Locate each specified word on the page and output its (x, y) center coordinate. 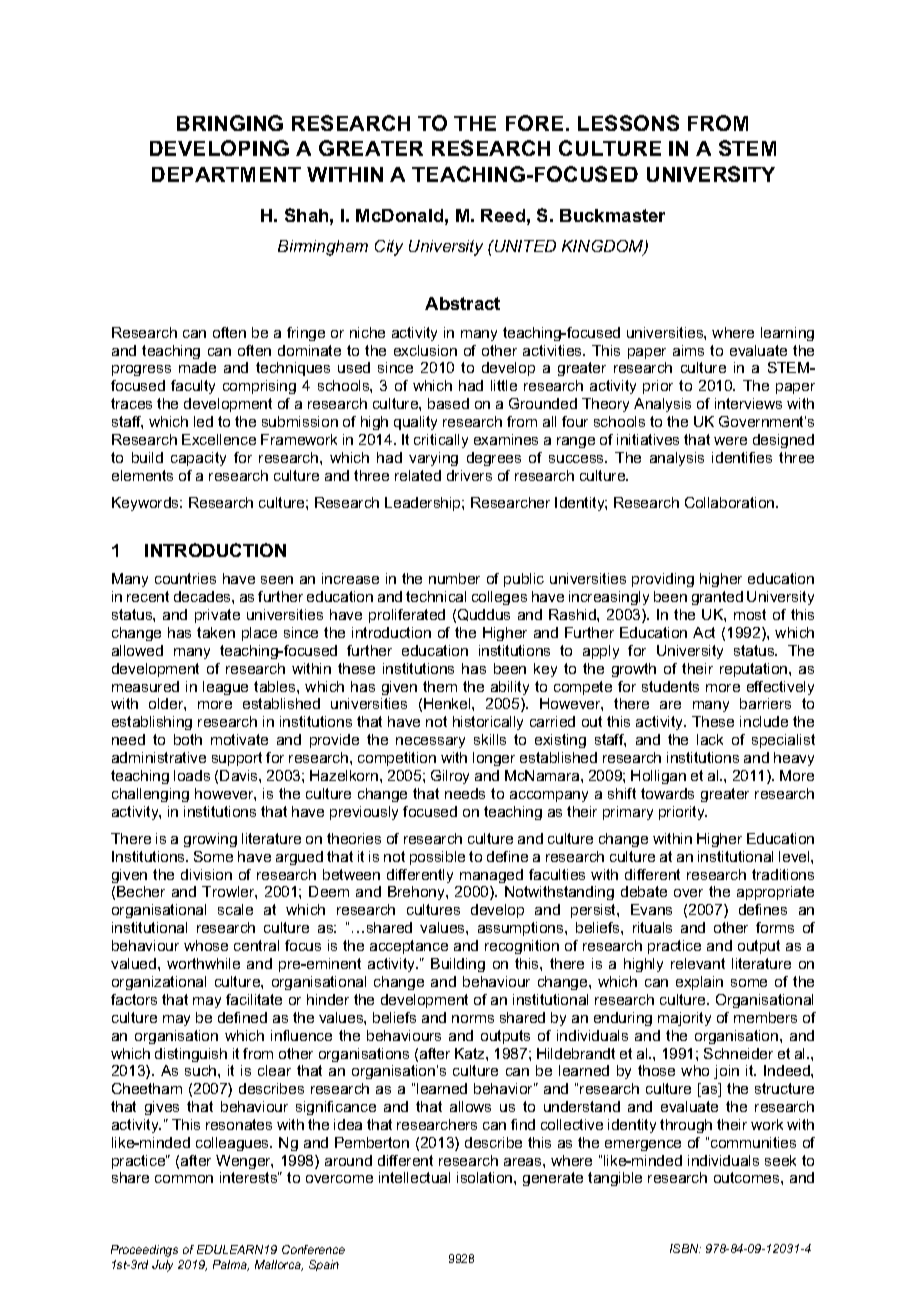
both (188, 739)
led (203, 421)
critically (441, 441)
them (440, 686)
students (670, 686)
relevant (698, 963)
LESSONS (628, 123)
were (730, 441)
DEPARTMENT (226, 174)
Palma (231, 1265)
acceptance (409, 947)
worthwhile (203, 963)
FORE (534, 123)
